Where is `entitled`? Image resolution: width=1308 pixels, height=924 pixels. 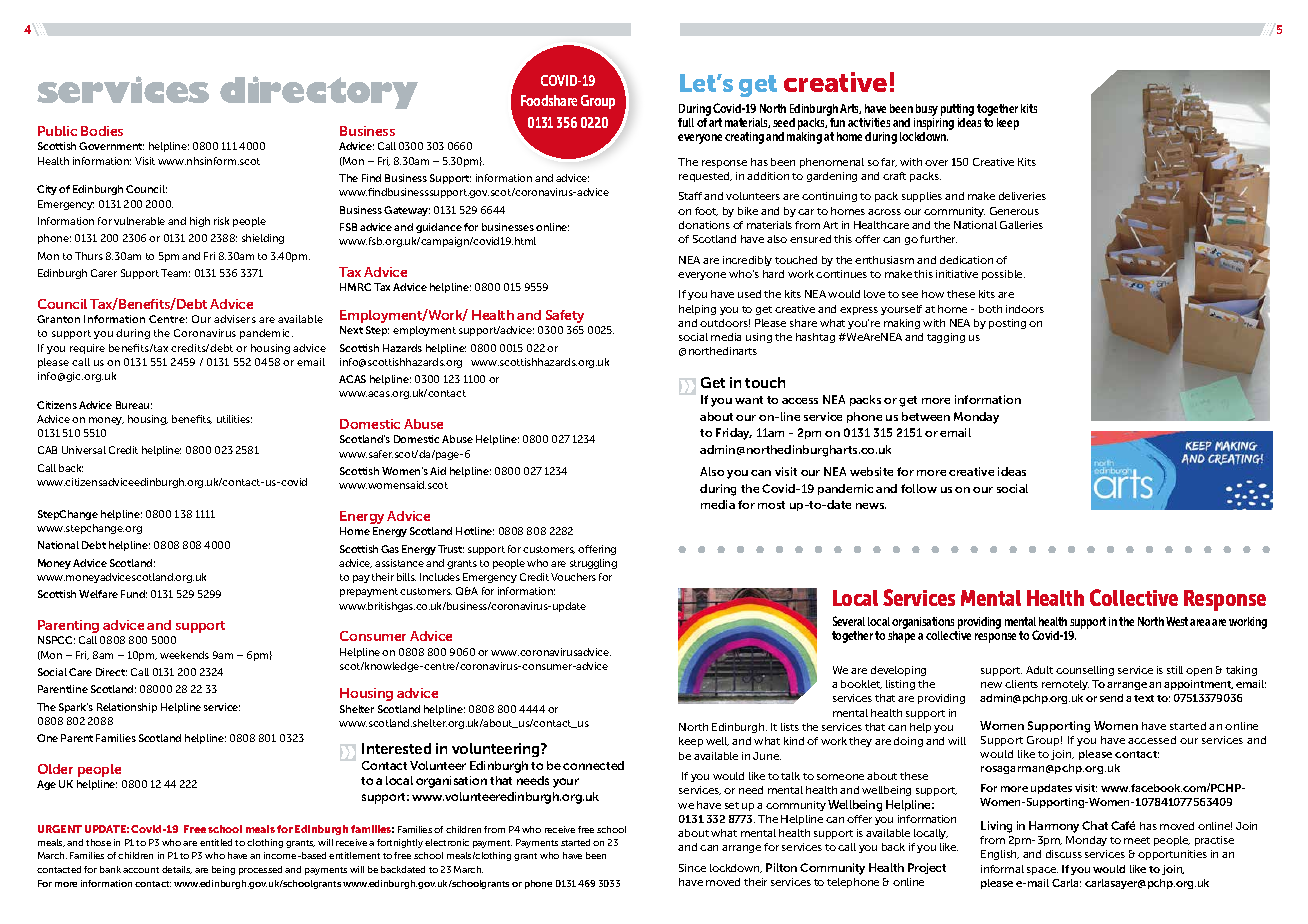 entitled is located at coordinates (216, 842).
